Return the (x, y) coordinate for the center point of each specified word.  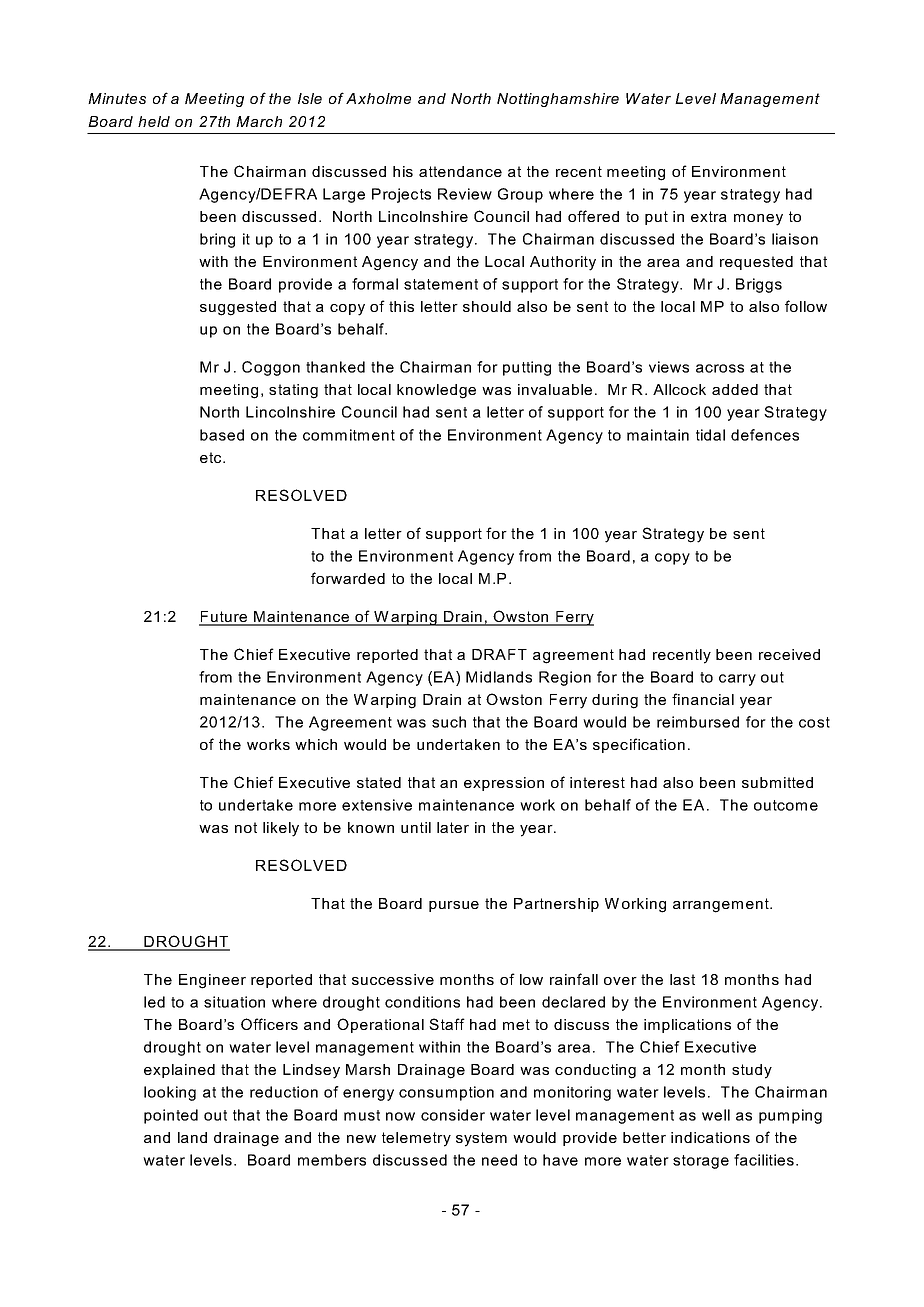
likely (281, 829)
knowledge (436, 391)
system (481, 1139)
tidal (710, 435)
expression (504, 784)
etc (212, 457)
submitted (777, 782)
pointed (171, 1116)
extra (709, 216)
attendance (460, 171)
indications (710, 1137)
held (154, 121)
